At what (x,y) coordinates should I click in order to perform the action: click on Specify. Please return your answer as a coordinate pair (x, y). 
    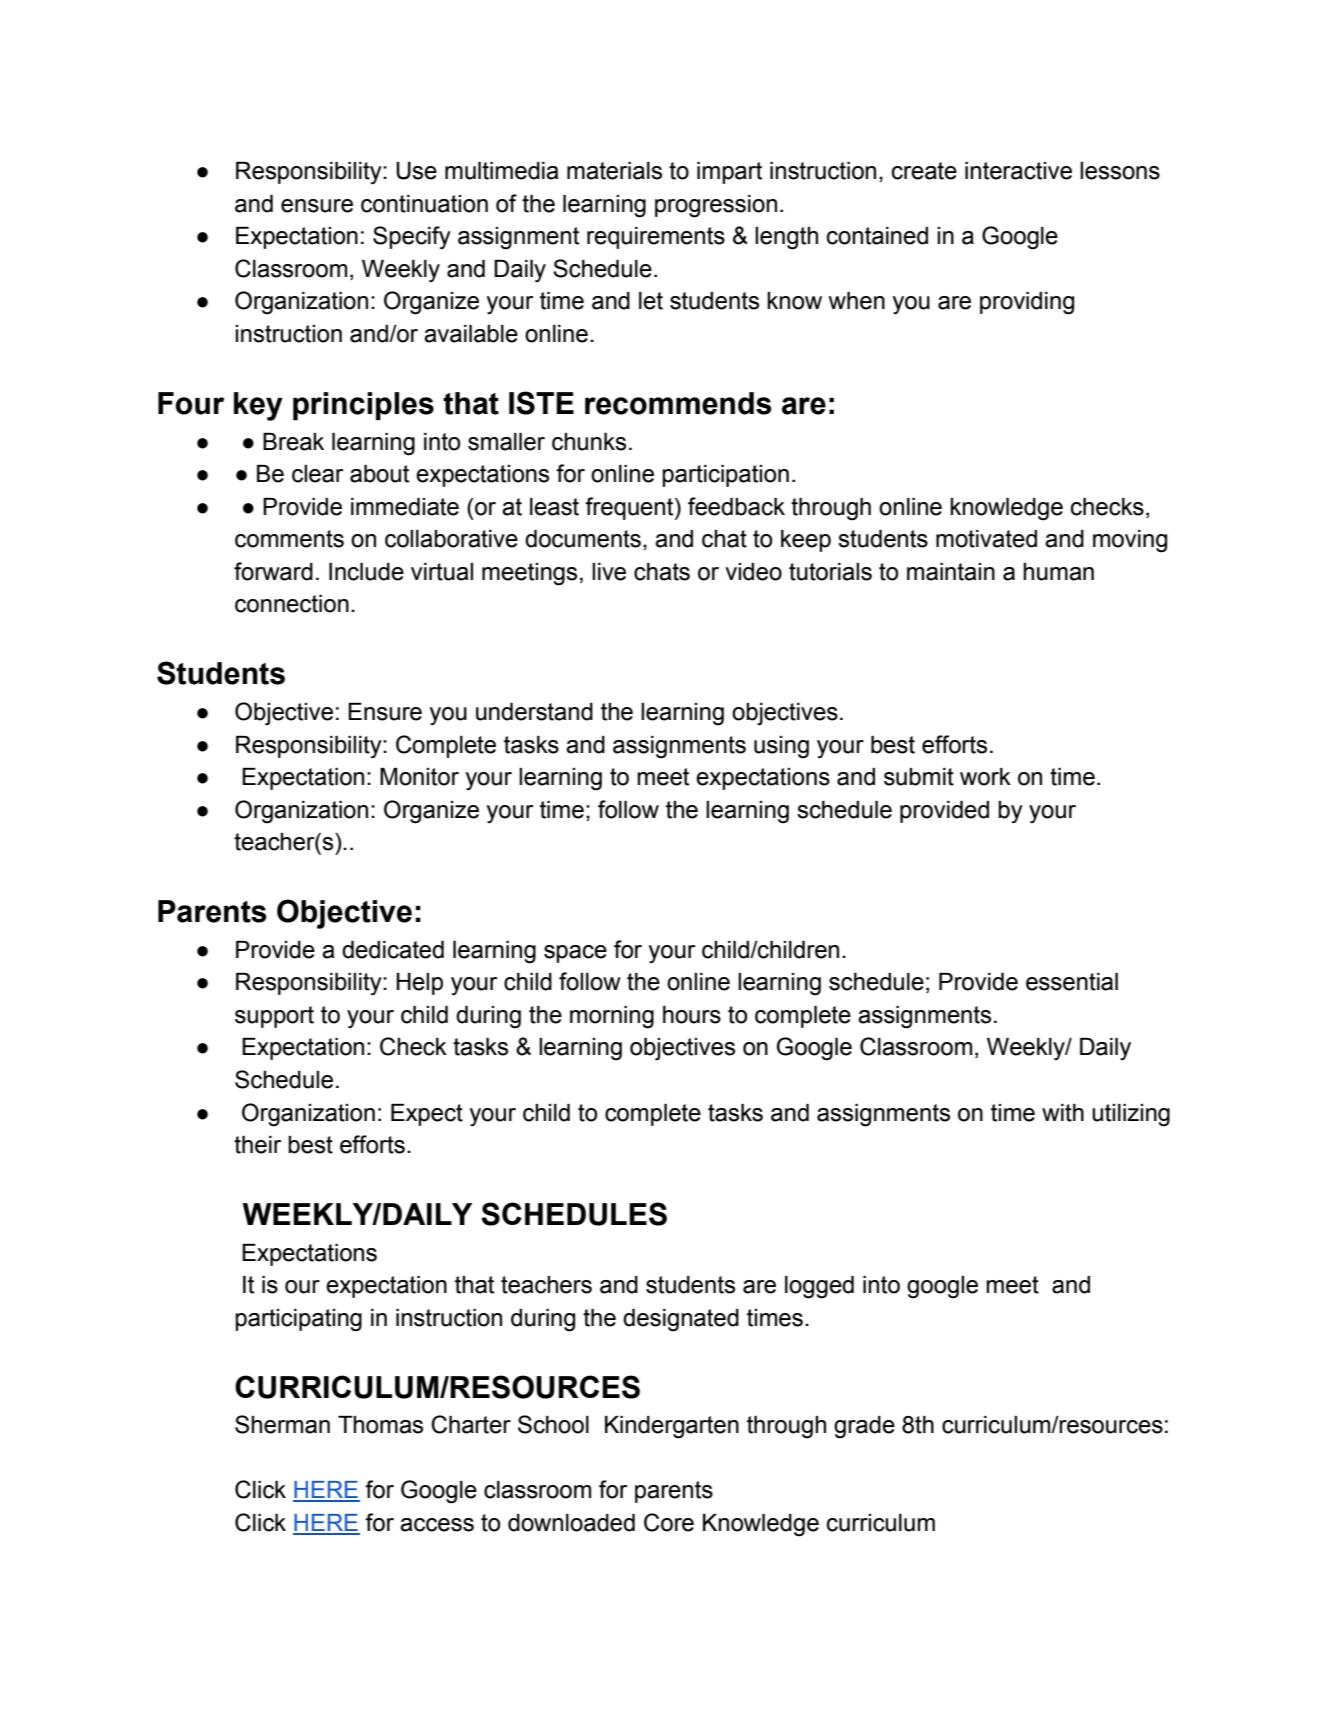
    Looking at the image, I should click on (412, 238).
